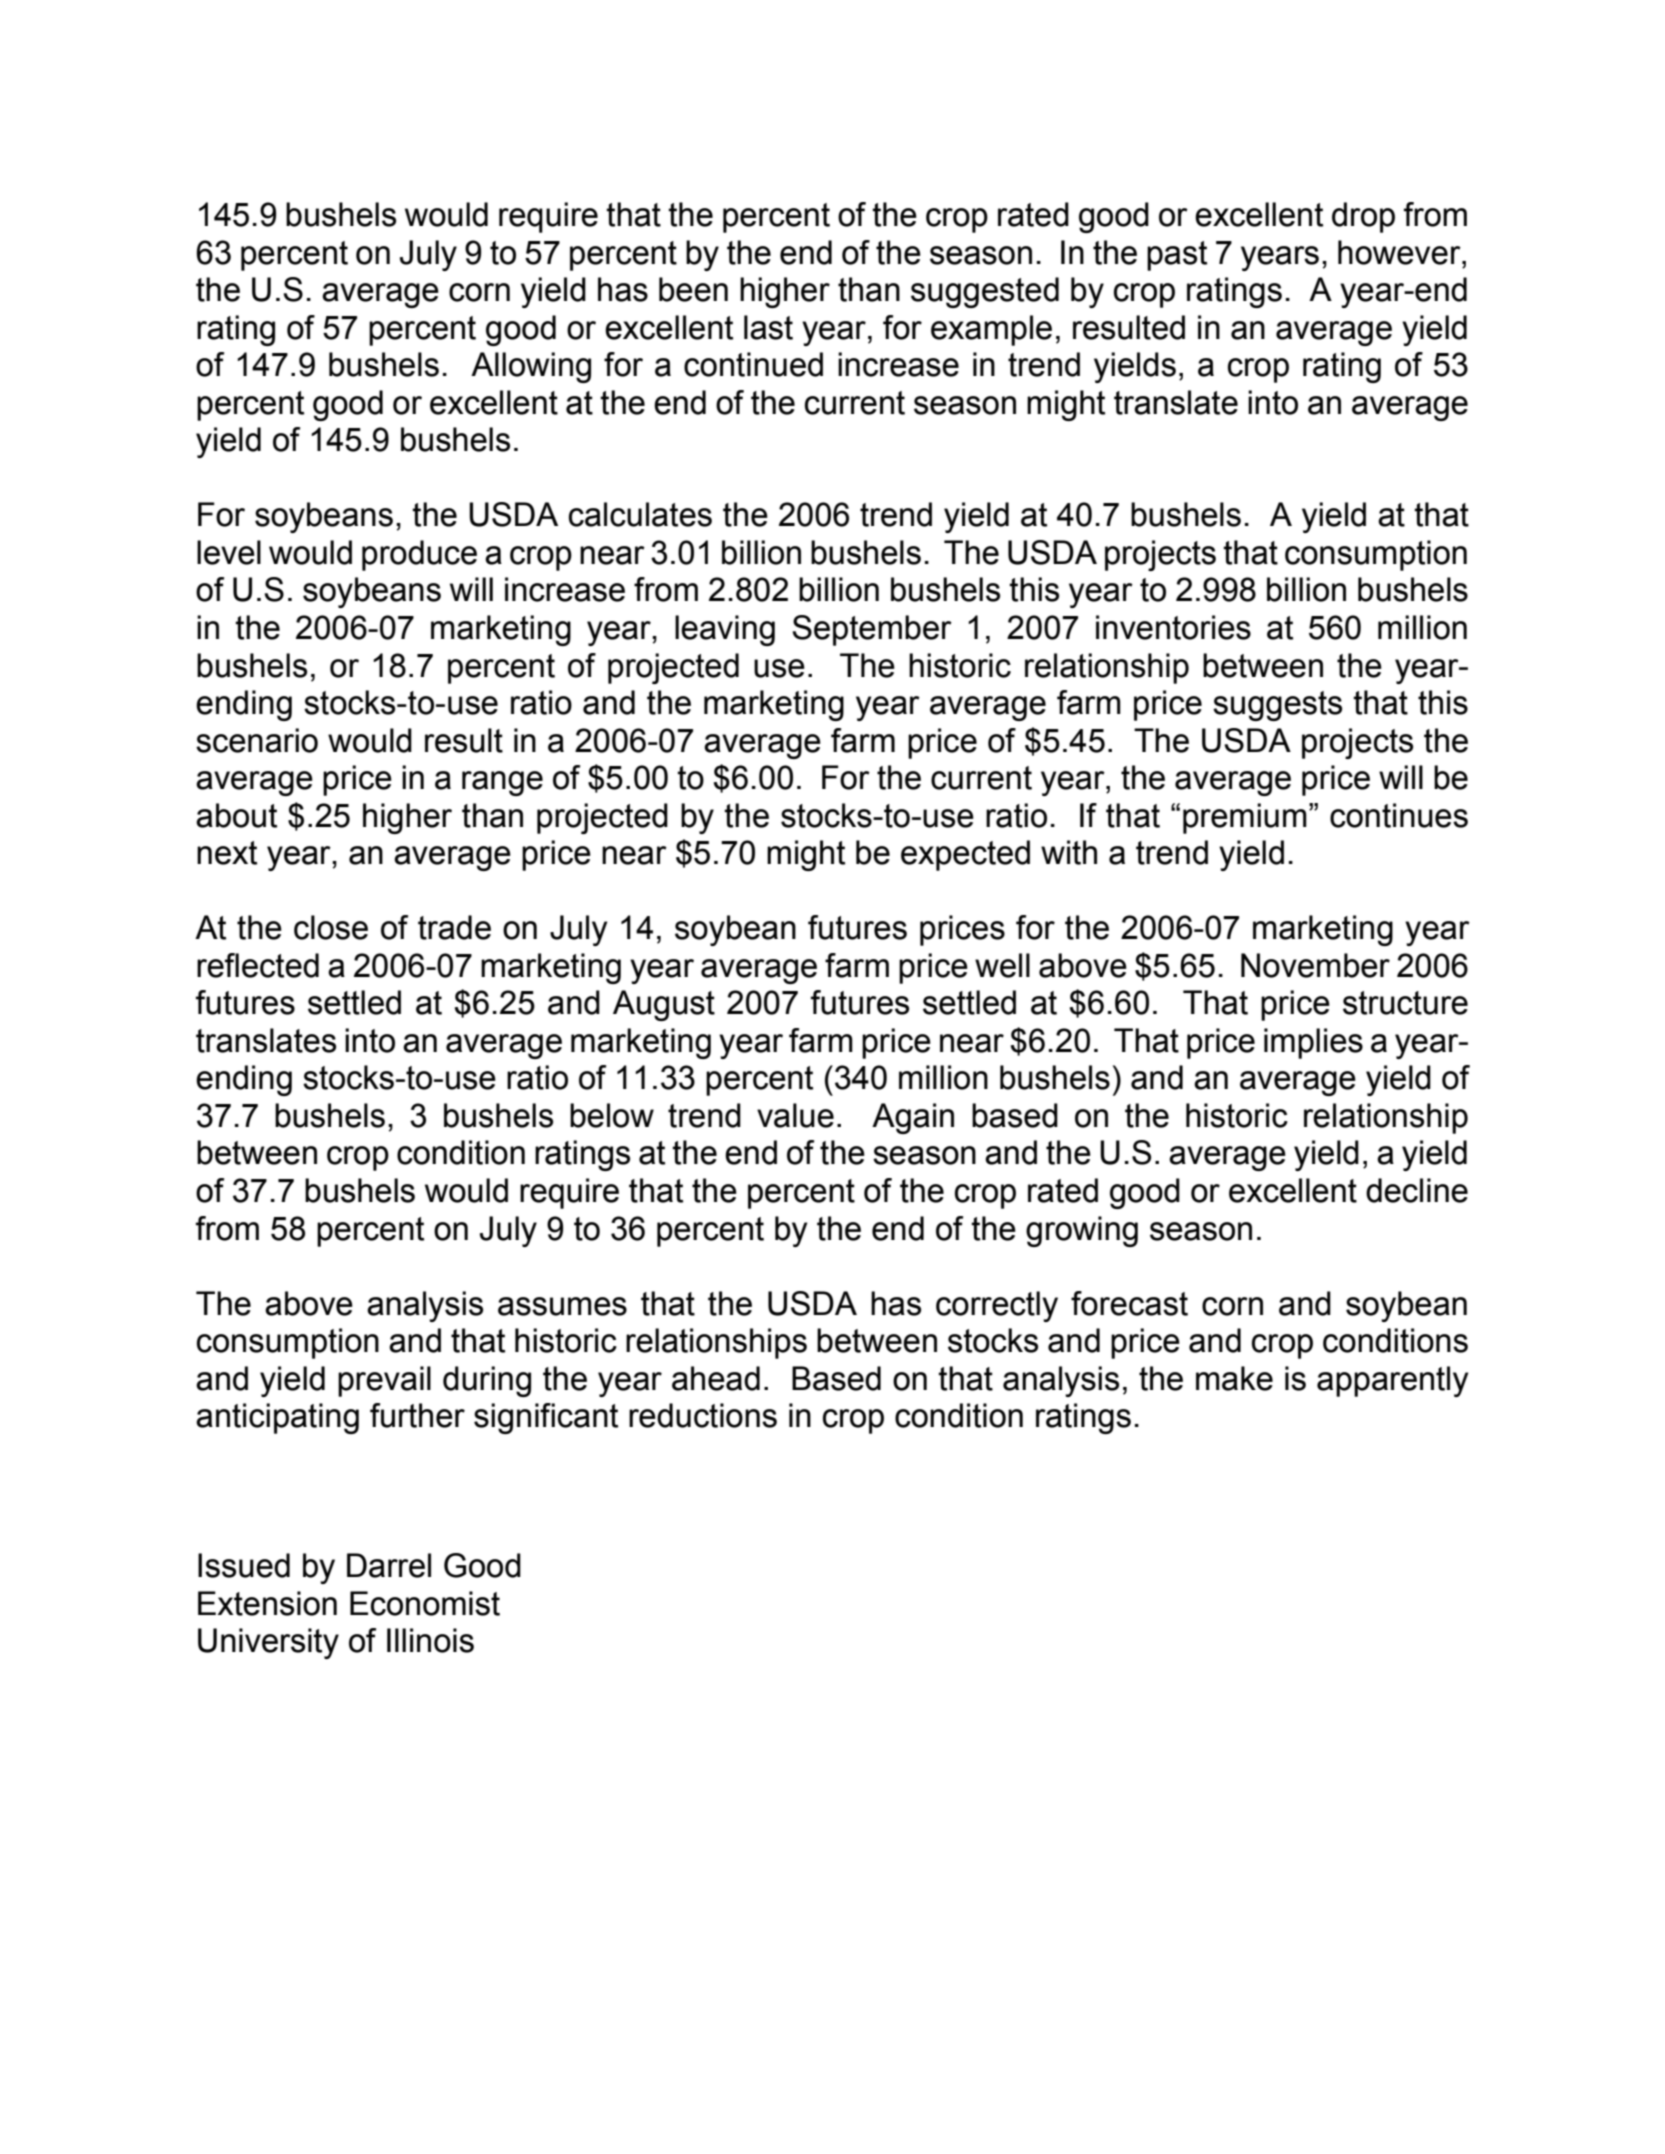 This screenshot has width=1665, height=2154. Describe the element at coordinates (768, 327) in the screenshot. I see `last` at that location.
